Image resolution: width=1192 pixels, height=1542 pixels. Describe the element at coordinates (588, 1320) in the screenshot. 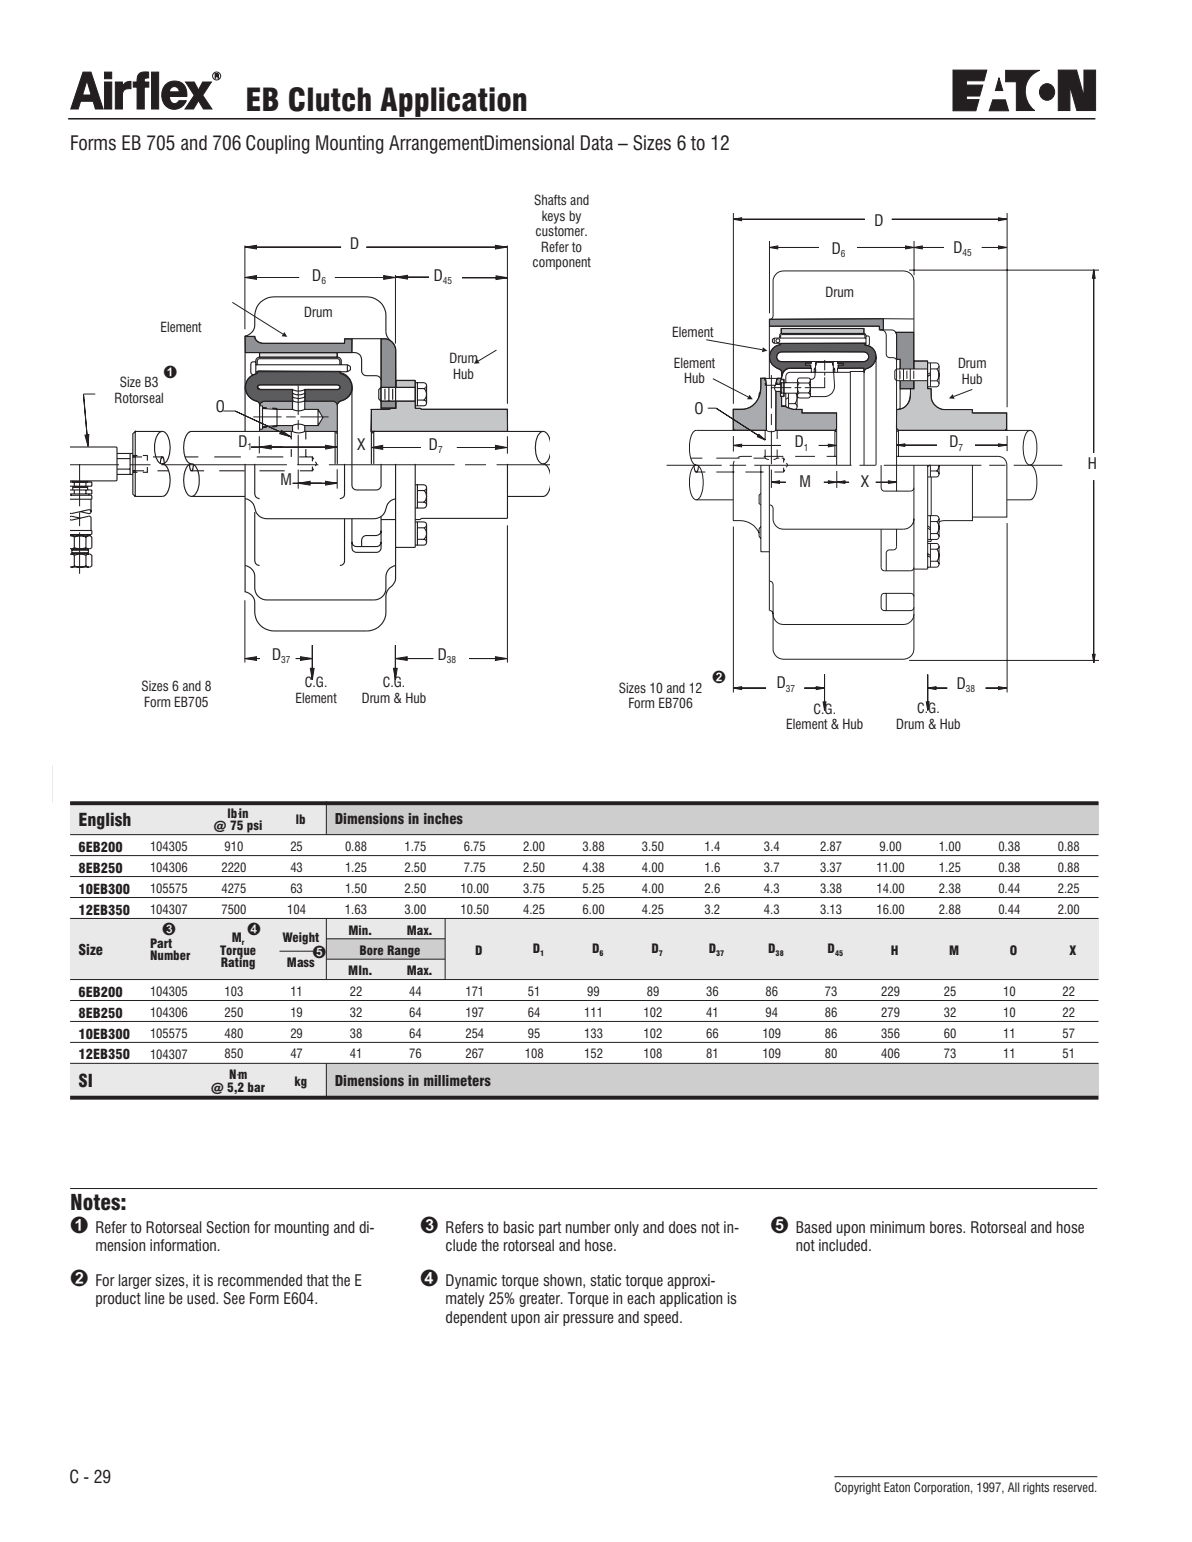

I see `pressure` at that location.
